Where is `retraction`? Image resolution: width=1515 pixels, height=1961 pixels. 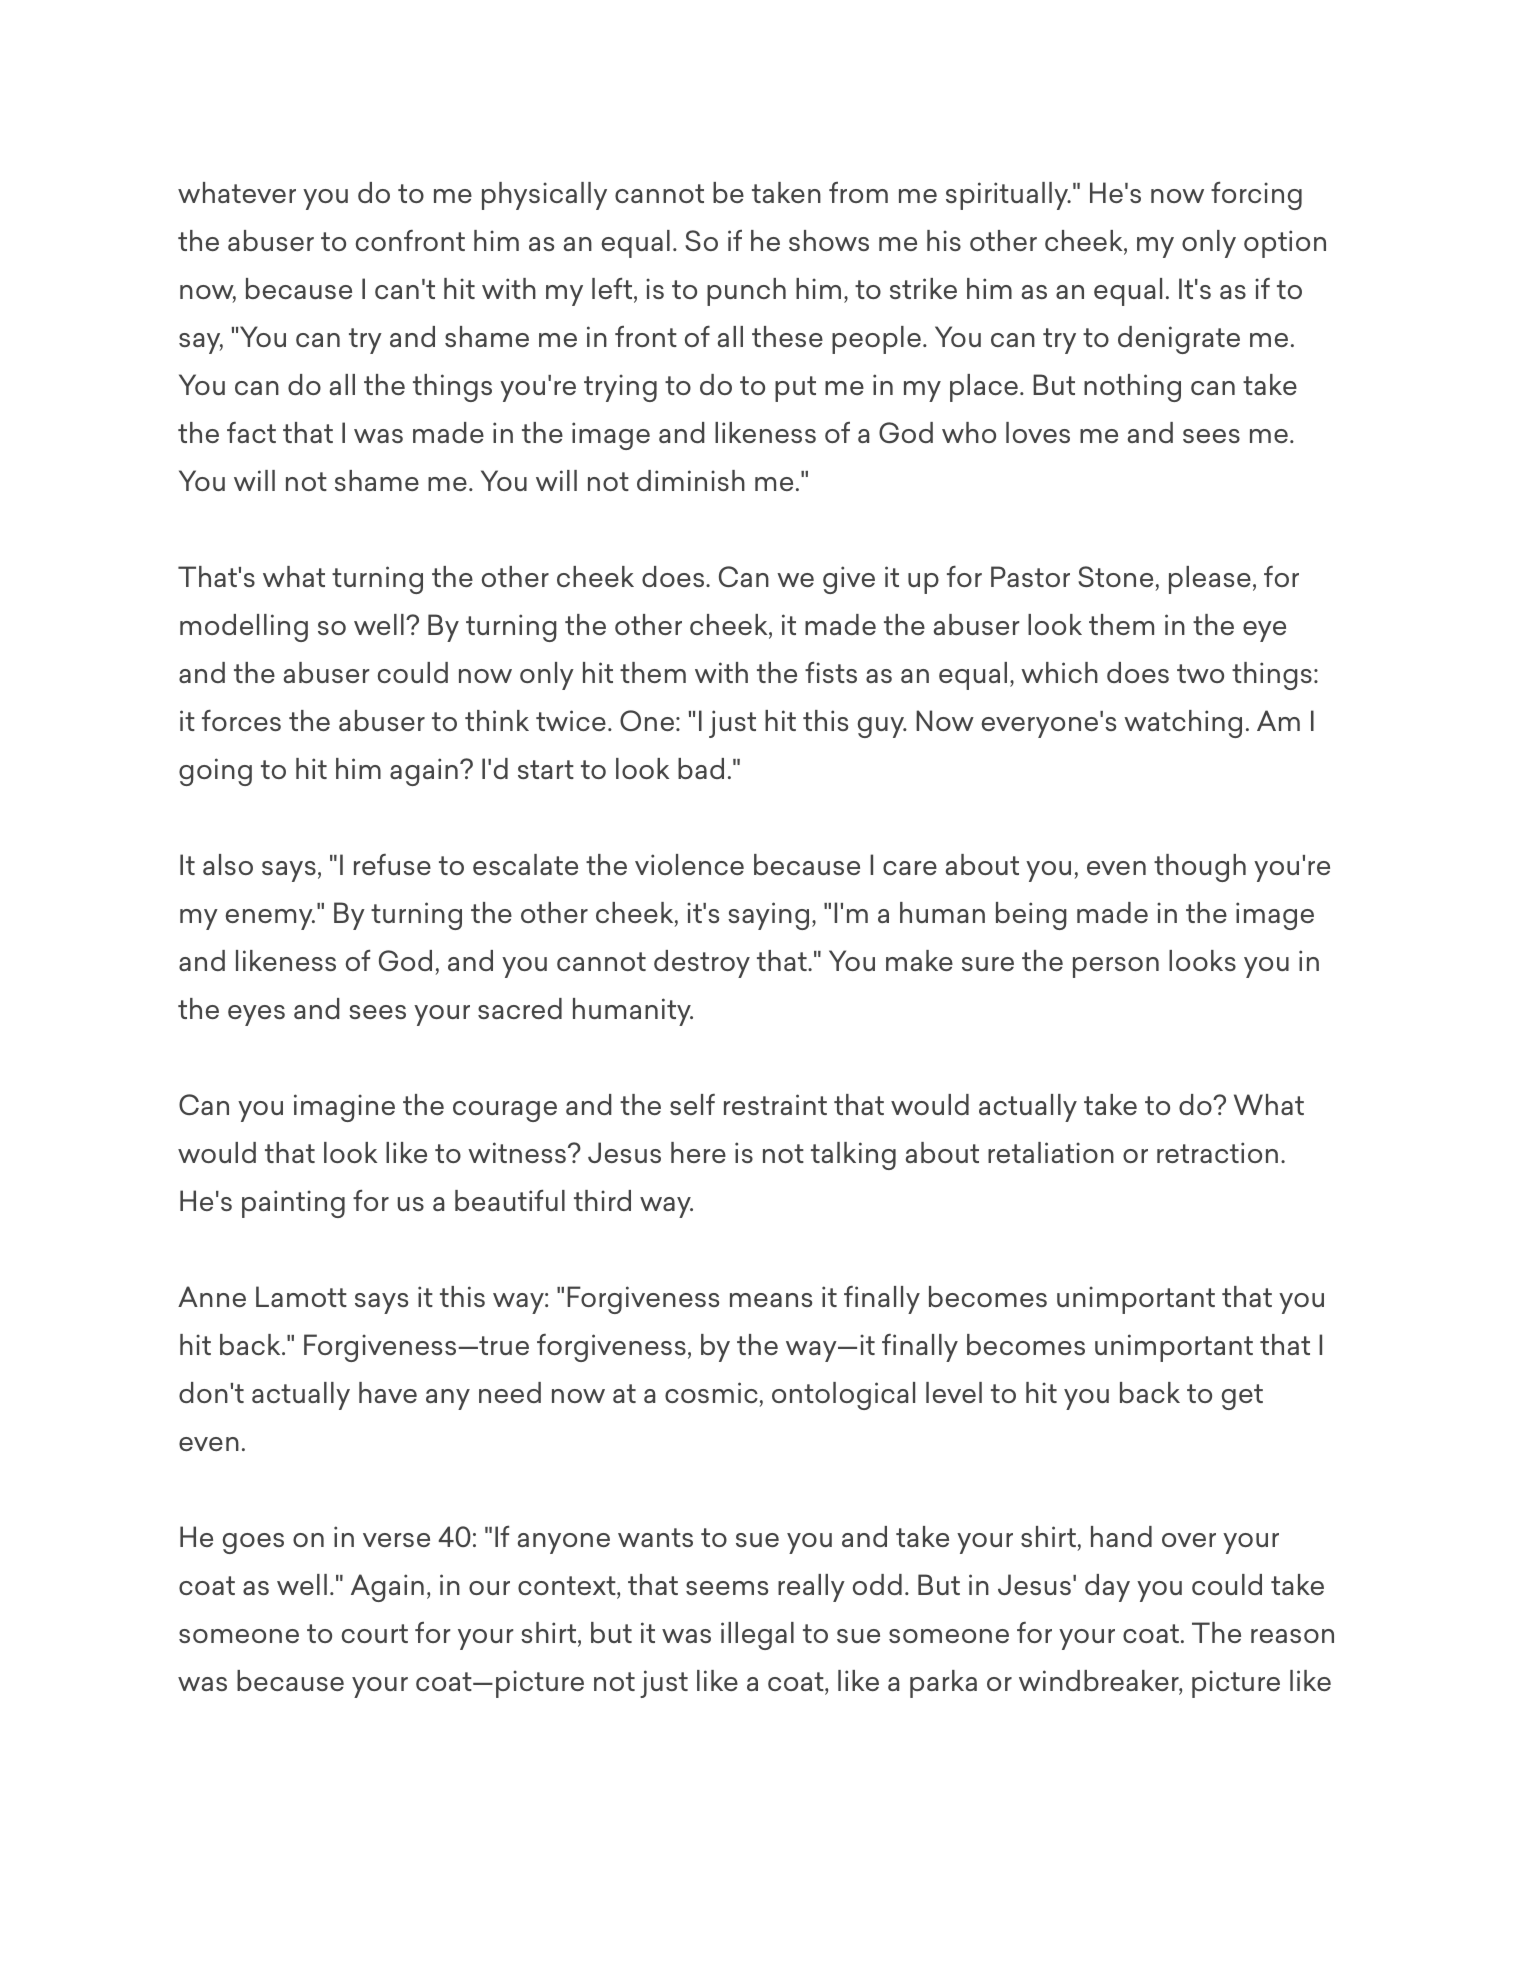
retraction is located at coordinates (1217, 1152).
